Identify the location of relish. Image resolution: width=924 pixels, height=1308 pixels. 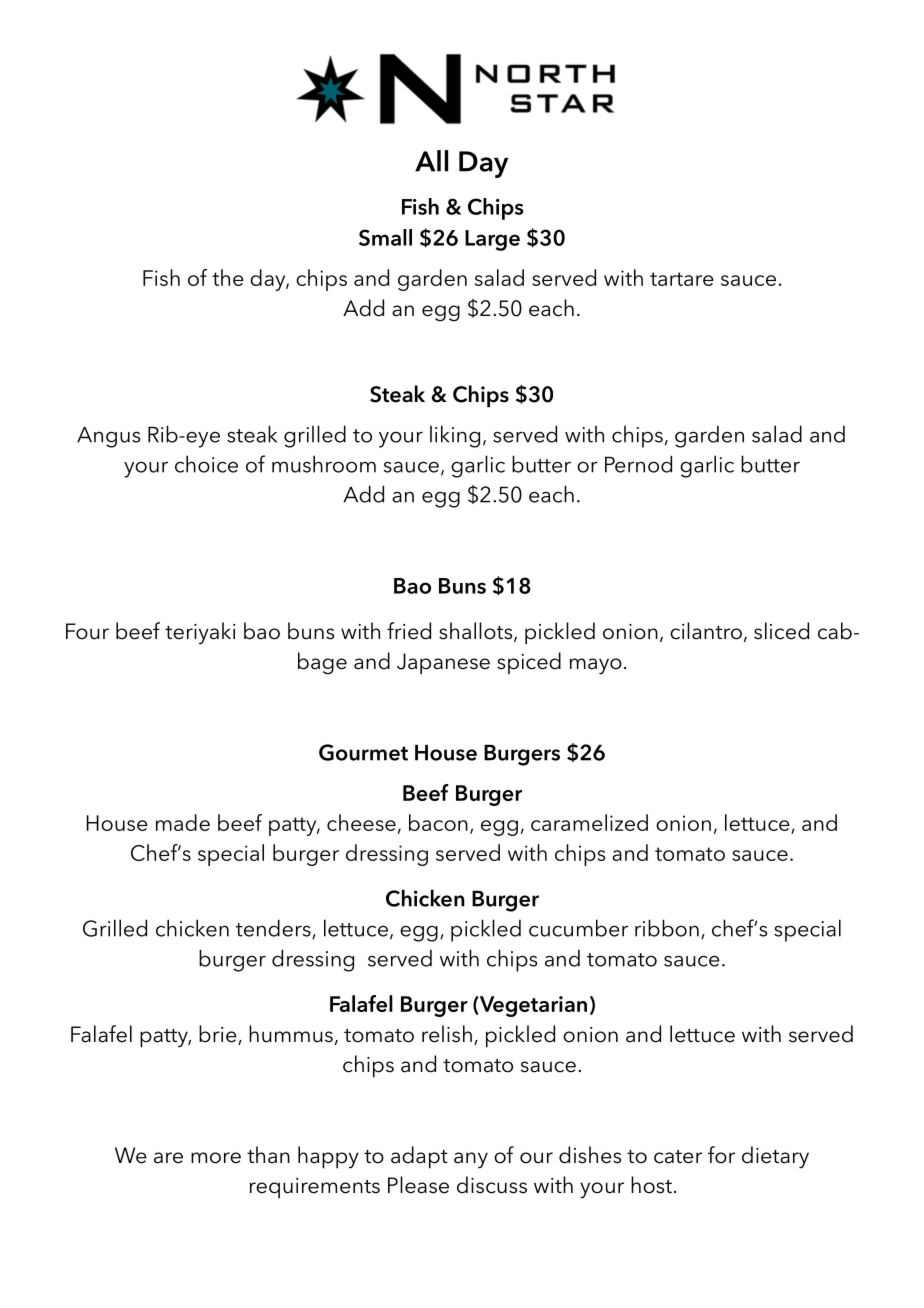
(447, 1034).
